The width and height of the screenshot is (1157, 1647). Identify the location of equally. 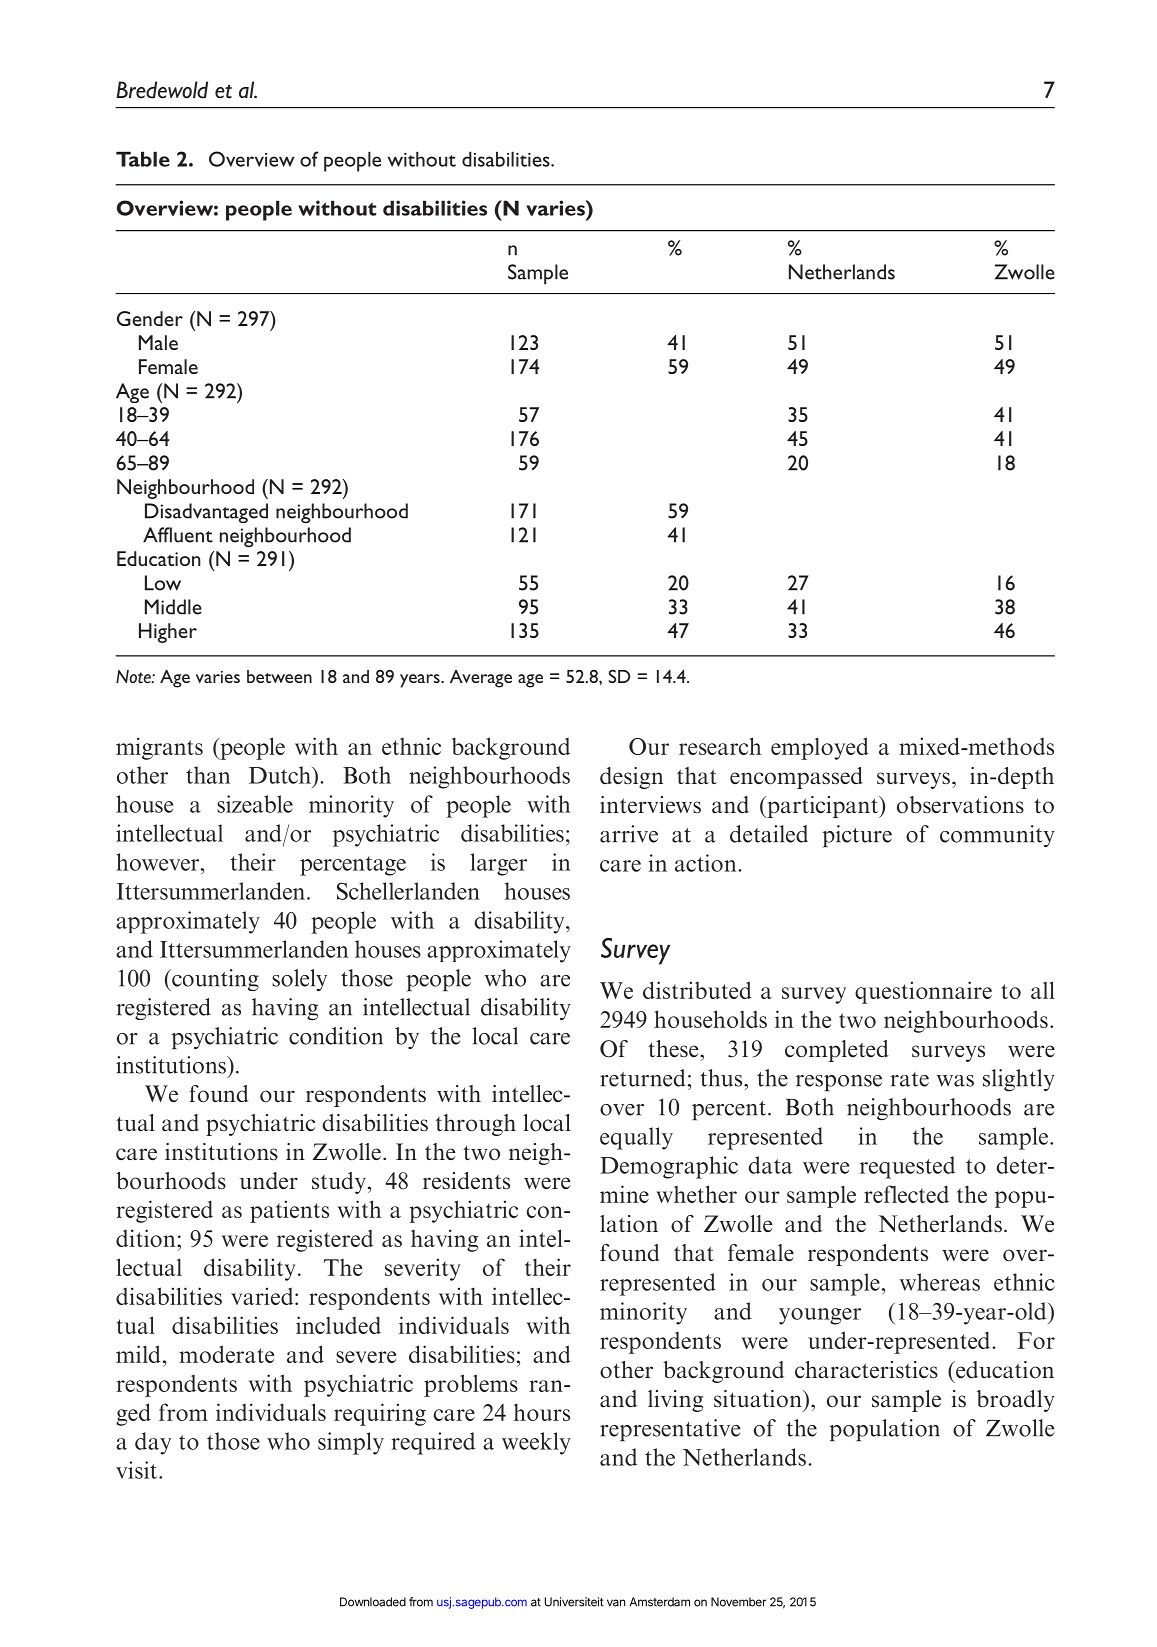
(636, 1138).
